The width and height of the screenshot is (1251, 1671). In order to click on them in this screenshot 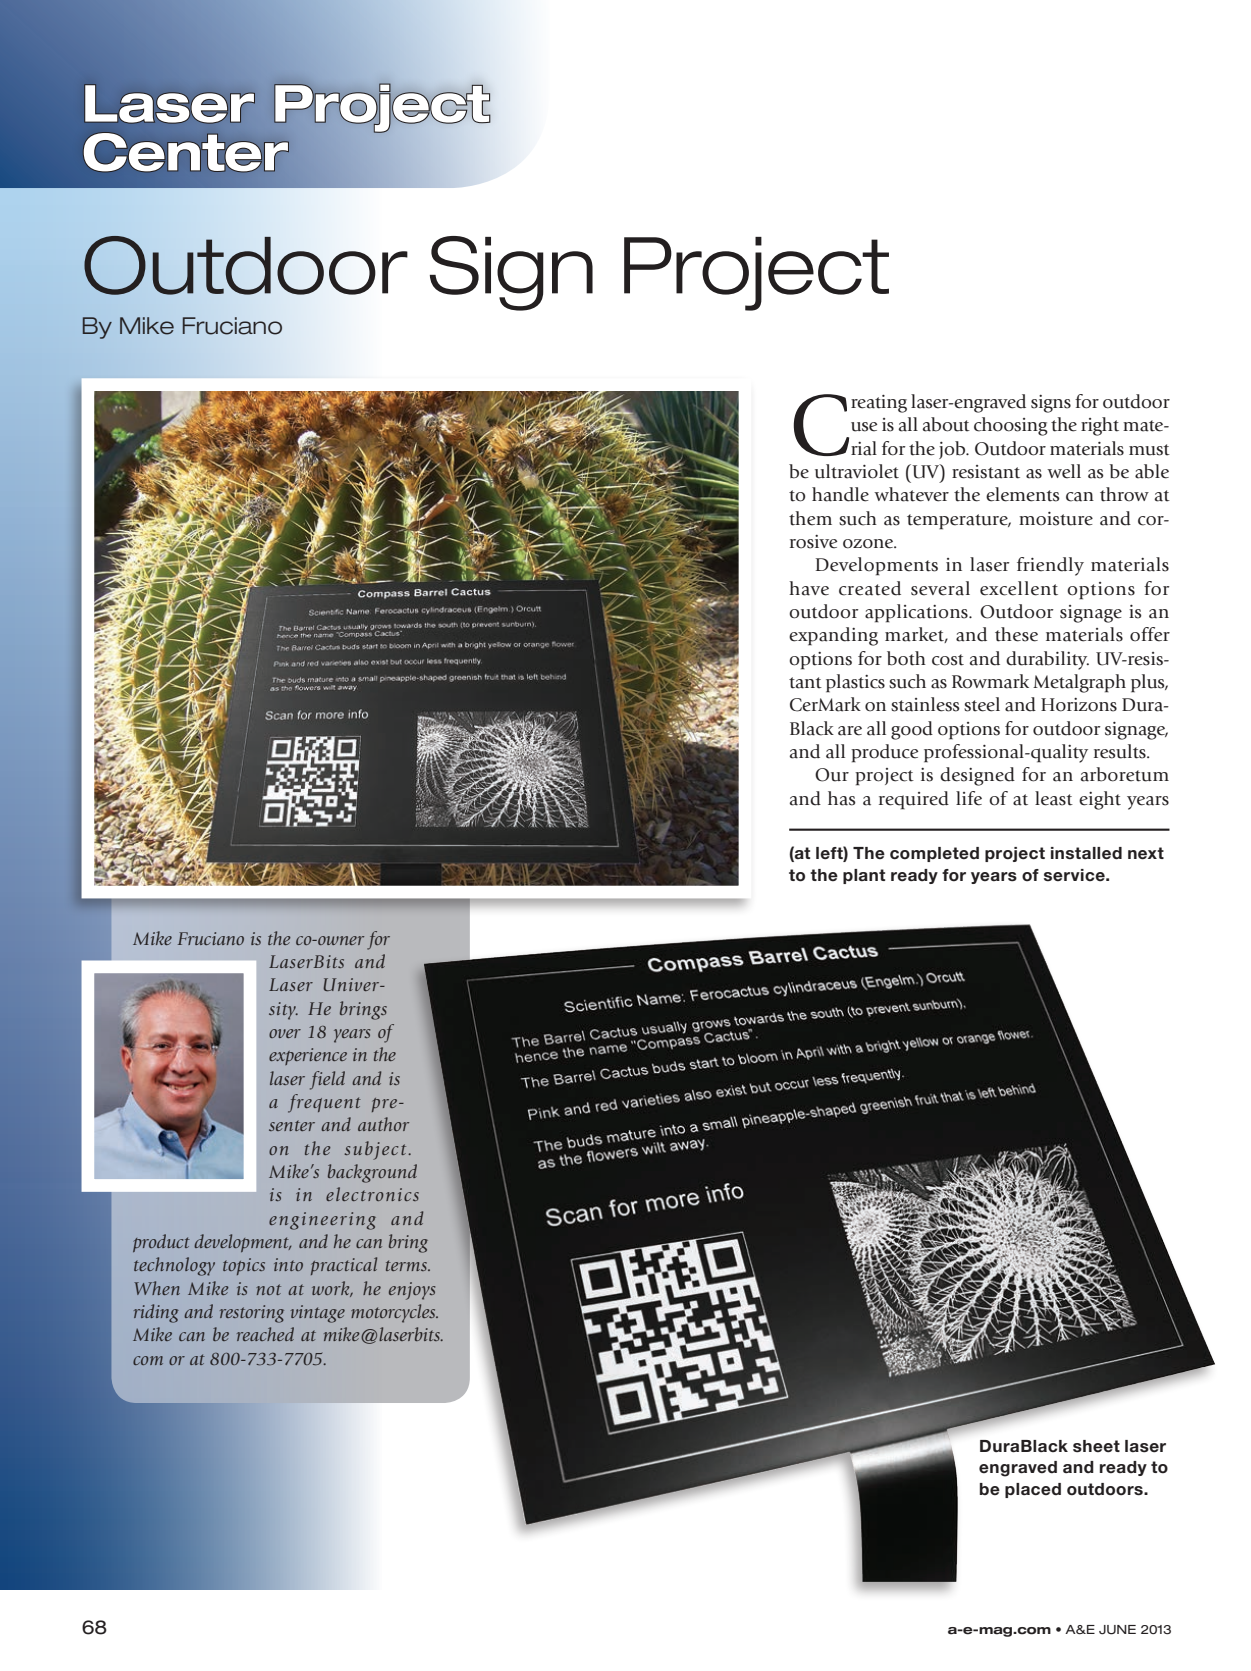, I will do `click(810, 518)`.
